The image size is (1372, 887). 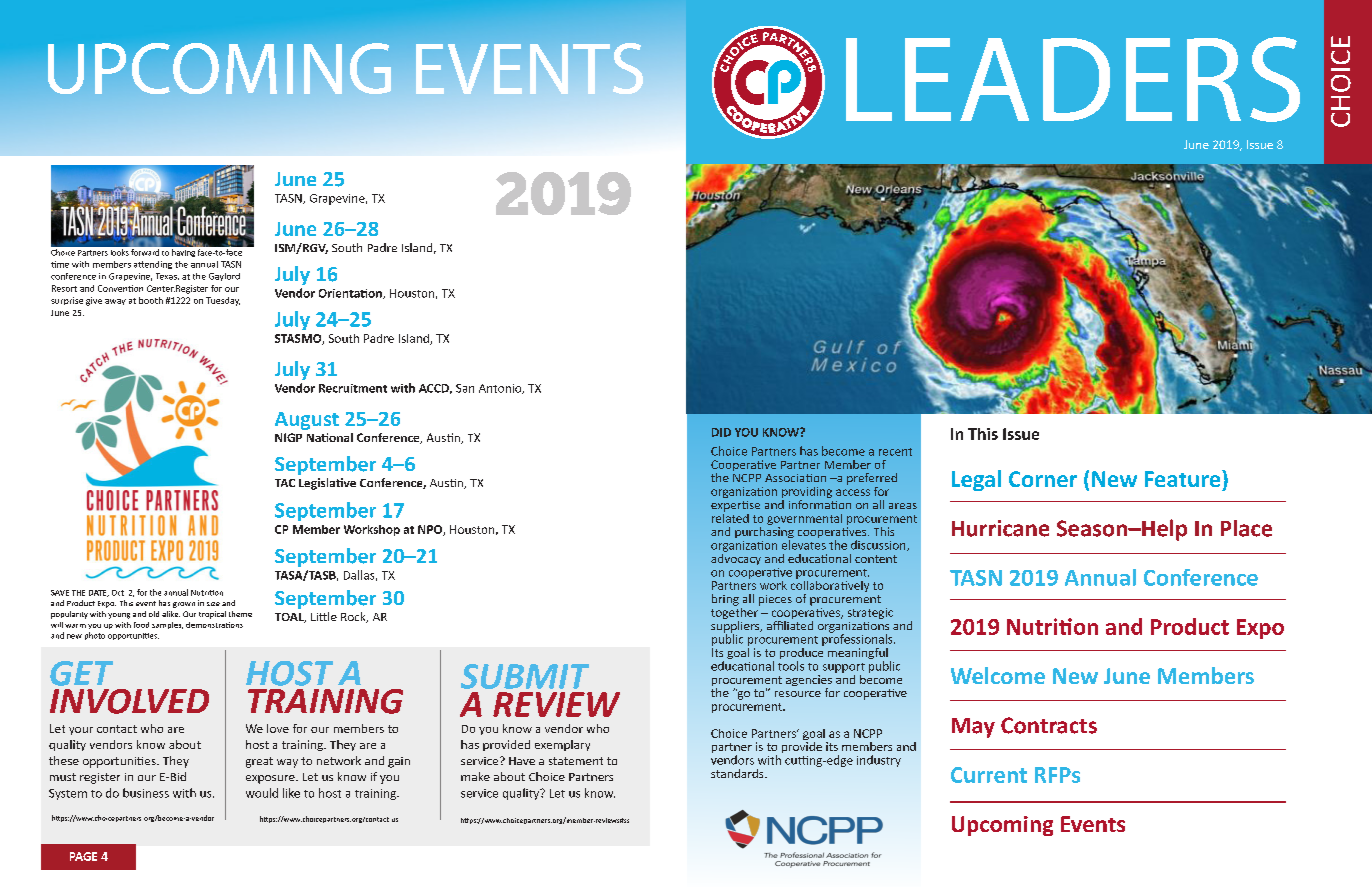 I want to click on Corner, so click(x=1043, y=479).
